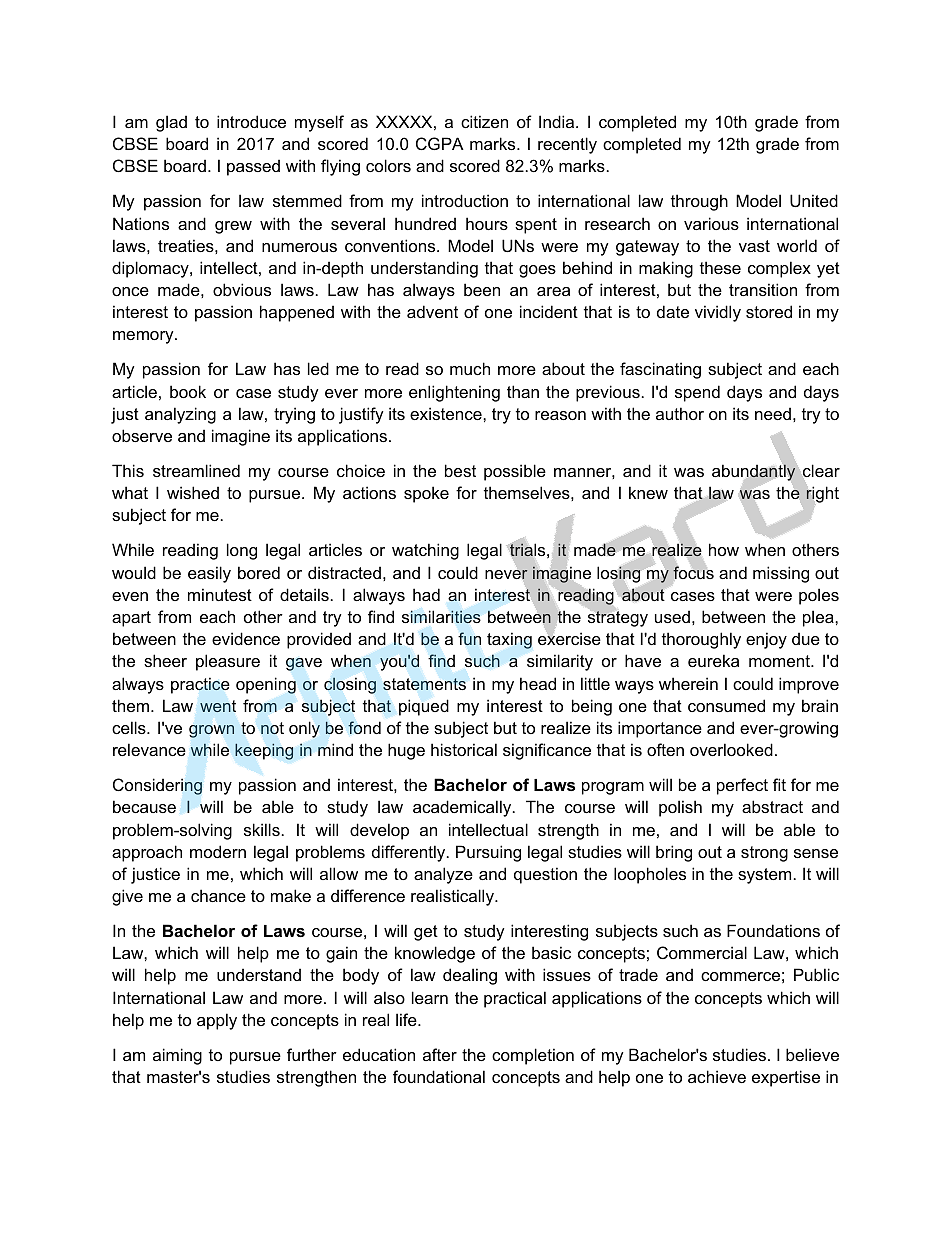  What do you see at coordinates (253, 167) in the screenshot?
I see `passed` at bounding box center [253, 167].
